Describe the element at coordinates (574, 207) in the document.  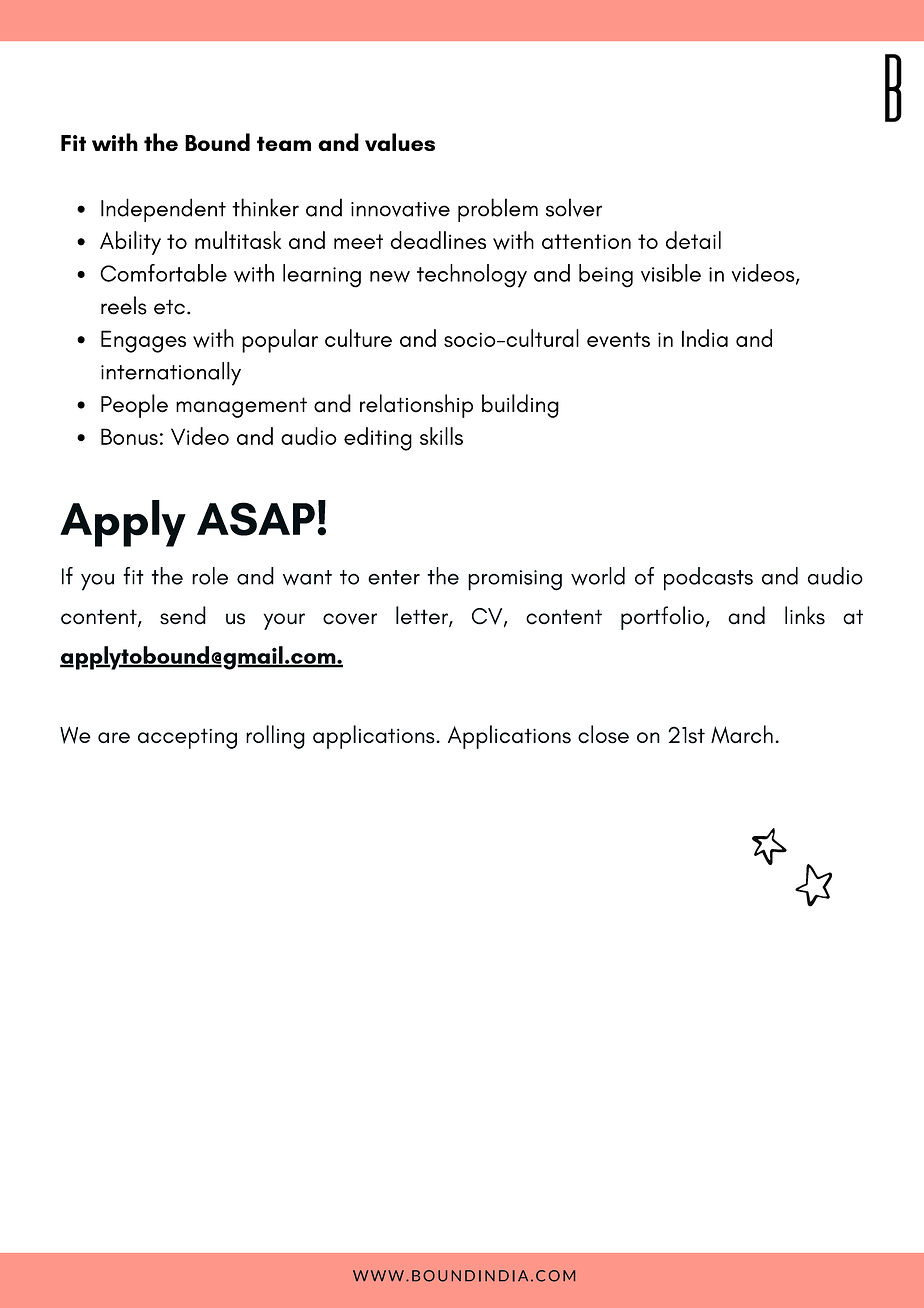
I see `solver` at that location.
